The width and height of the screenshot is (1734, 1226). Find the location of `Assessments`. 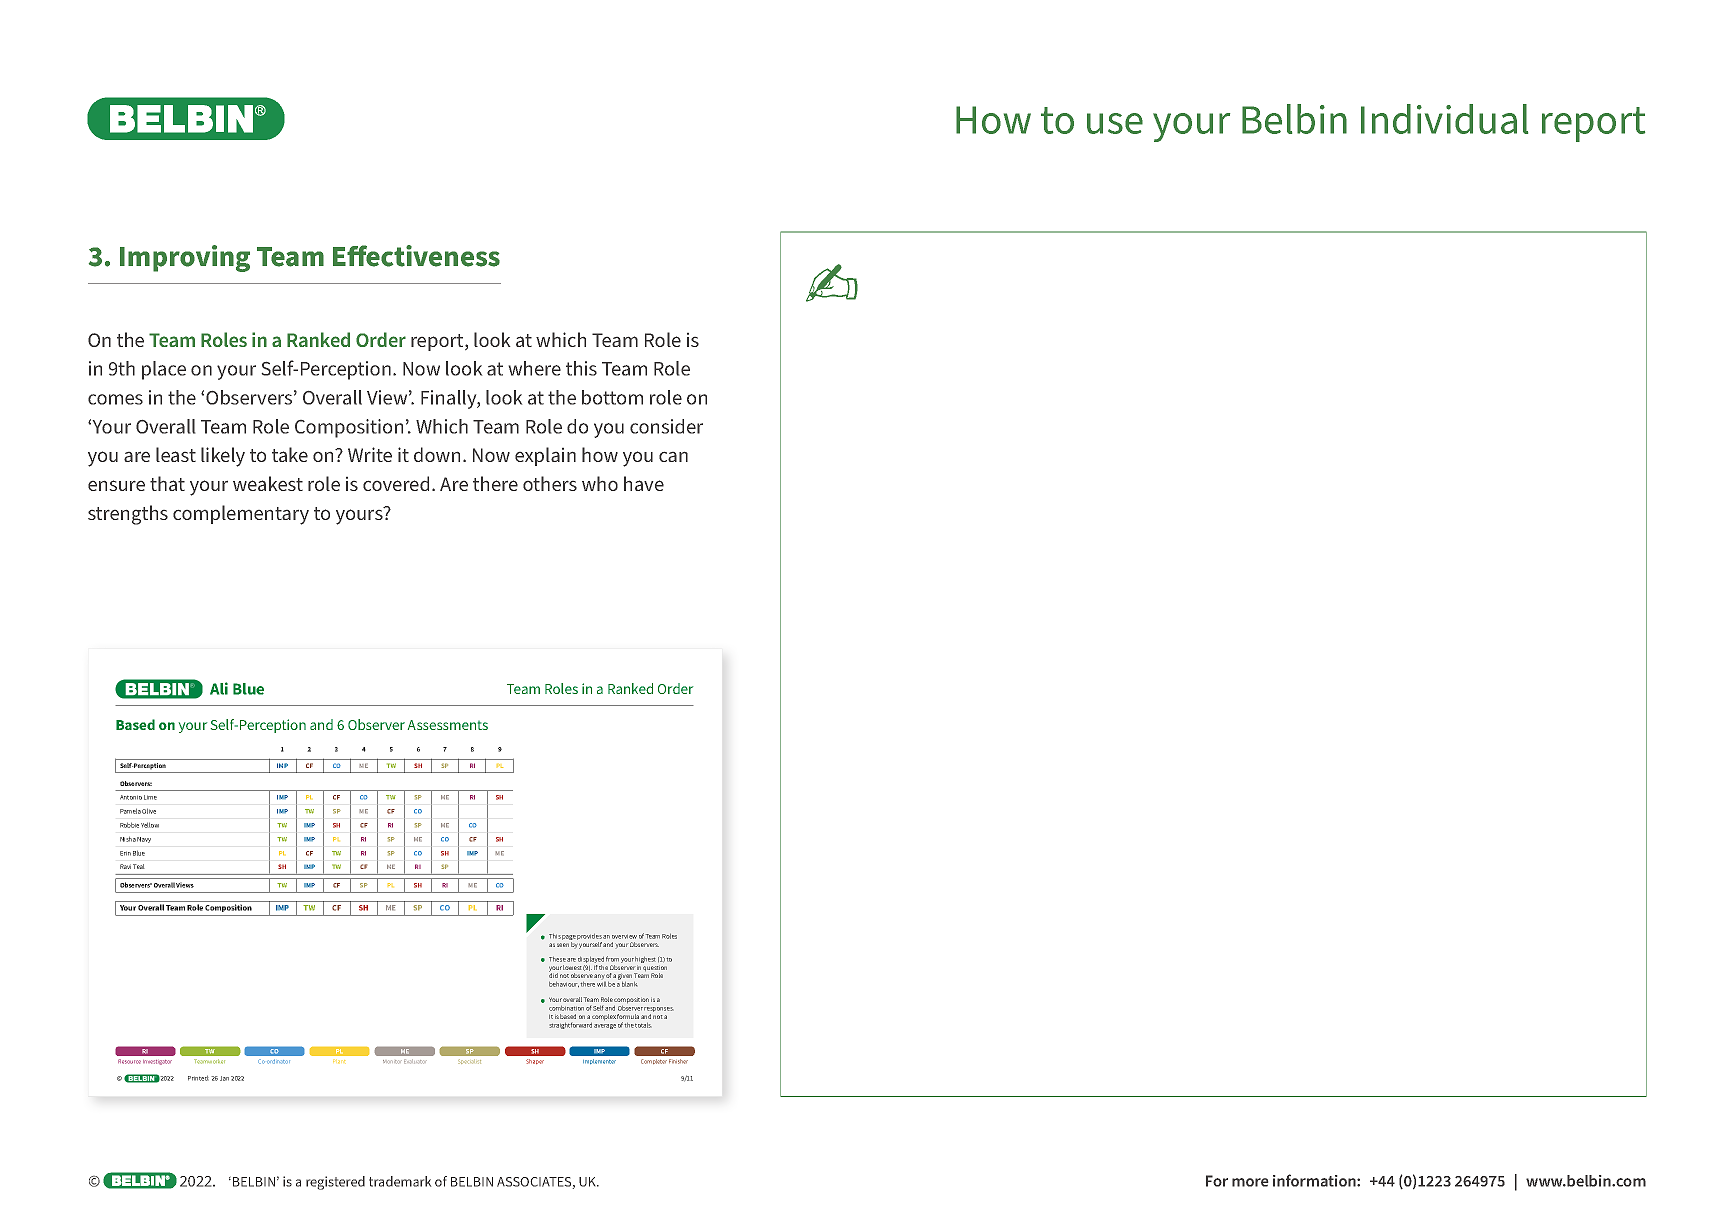

Assessments is located at coordinates (448, 725).
